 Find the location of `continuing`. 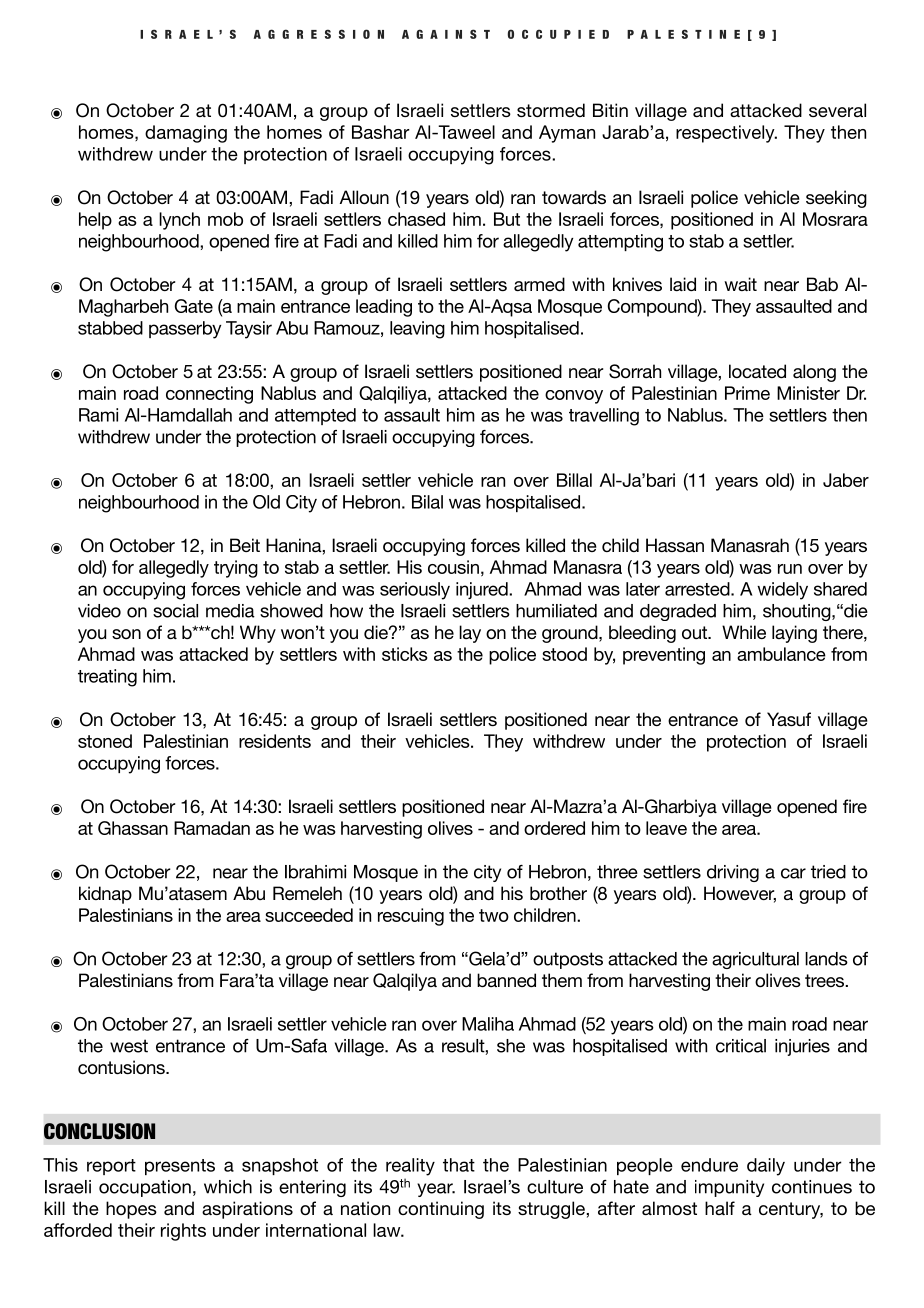

continuing is located at coordinates (441, 1210).
